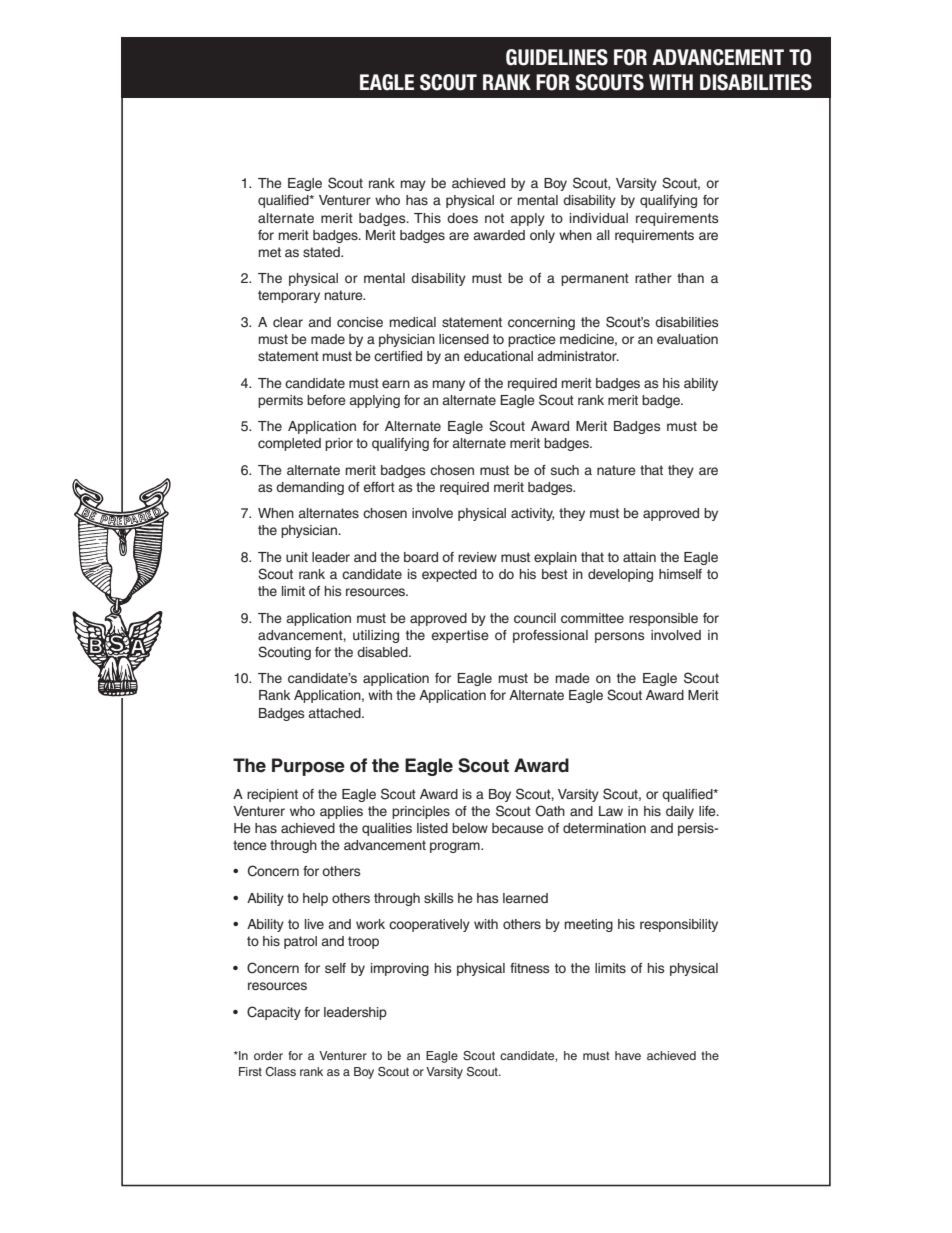 The height and width of the document is (1233, 952). What do you see at coordinates (620, 637) in the document?
I see `persons` at bounding box center [620, 637].
